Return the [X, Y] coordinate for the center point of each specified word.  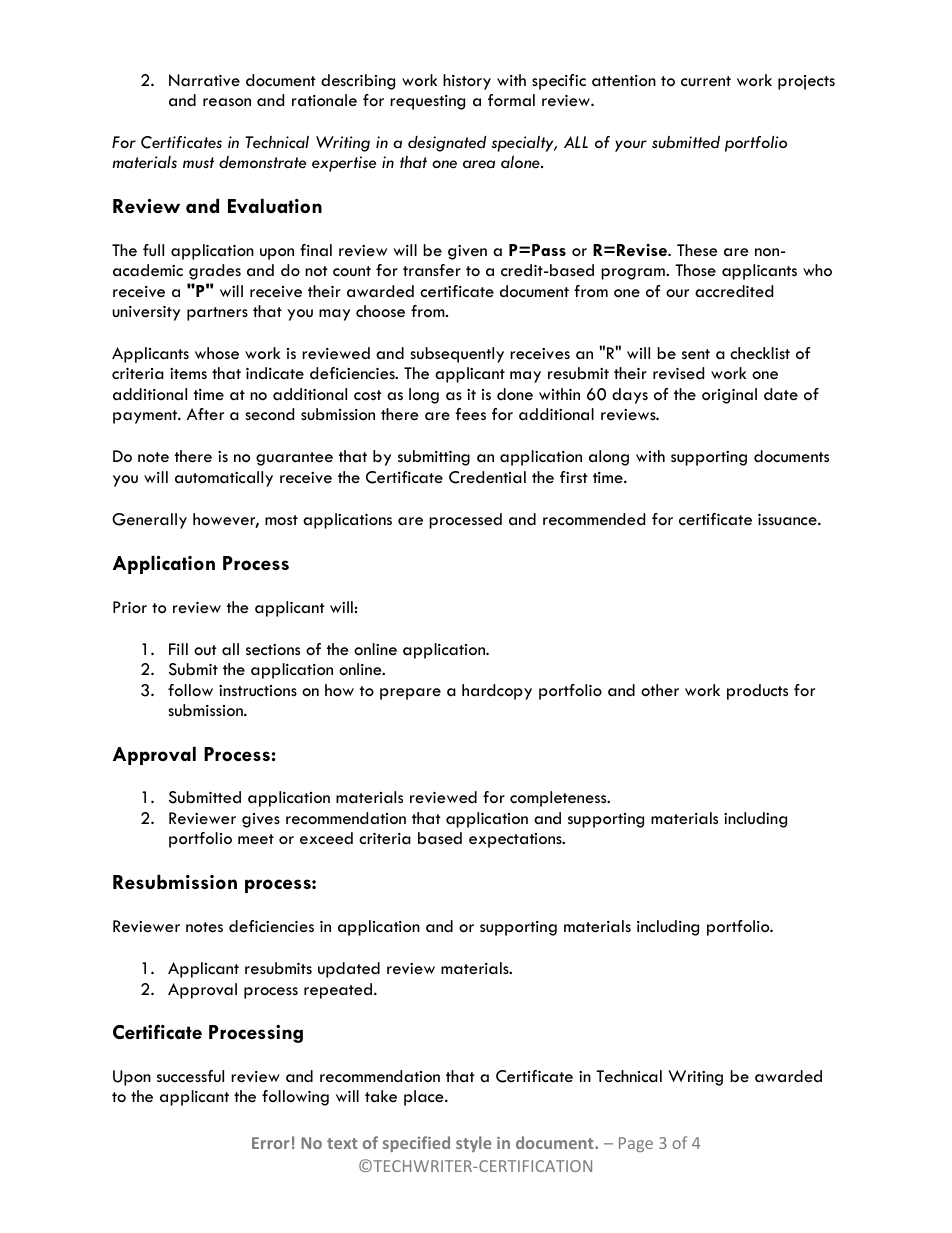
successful [190, 1076]
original [729, 396]
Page [636, 1144]
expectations [516, 840]
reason [227, 102]
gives [261, 820]
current [706, 81]
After [205, 414]
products [757, 692]
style [473, 1144]
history [467, 82]
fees [470, 414]
